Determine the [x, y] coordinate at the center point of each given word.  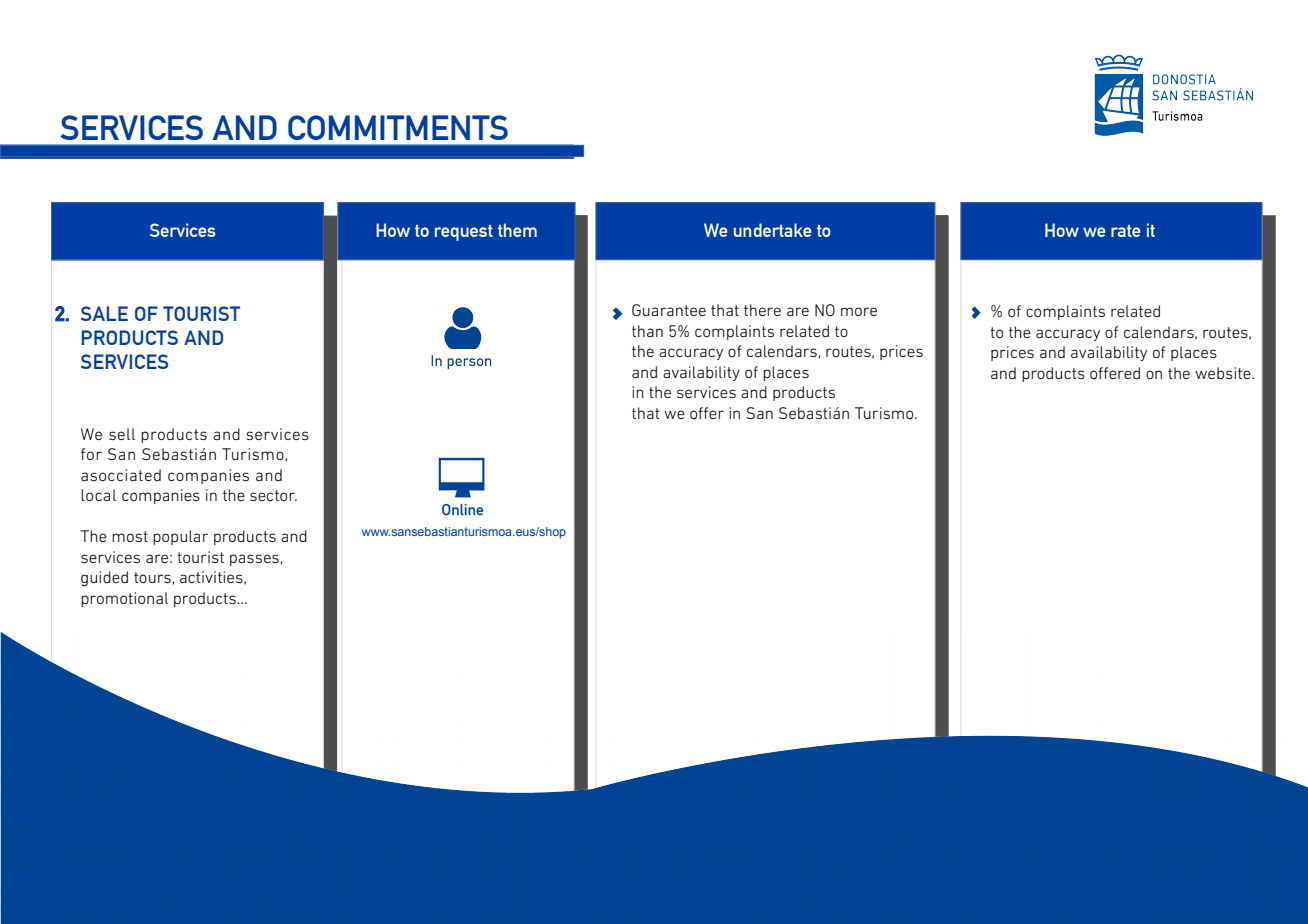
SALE [104, 313]
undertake [773, 230]
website [1224, 373]
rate [1126, 231]
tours [152, 577]
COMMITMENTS [398, 127]
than [647, 331]
